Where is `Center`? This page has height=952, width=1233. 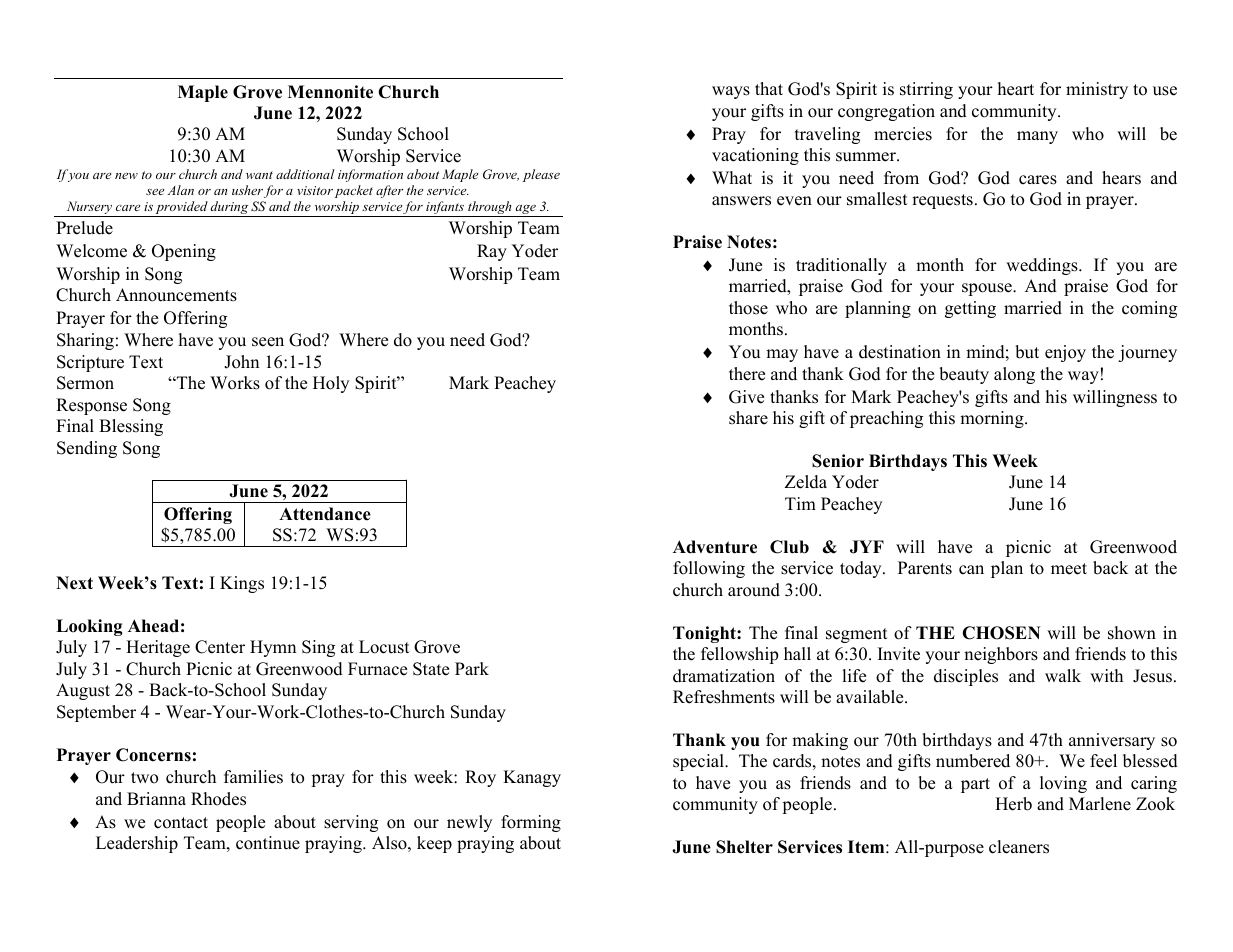
Center is located at coordinates (220, 647).
